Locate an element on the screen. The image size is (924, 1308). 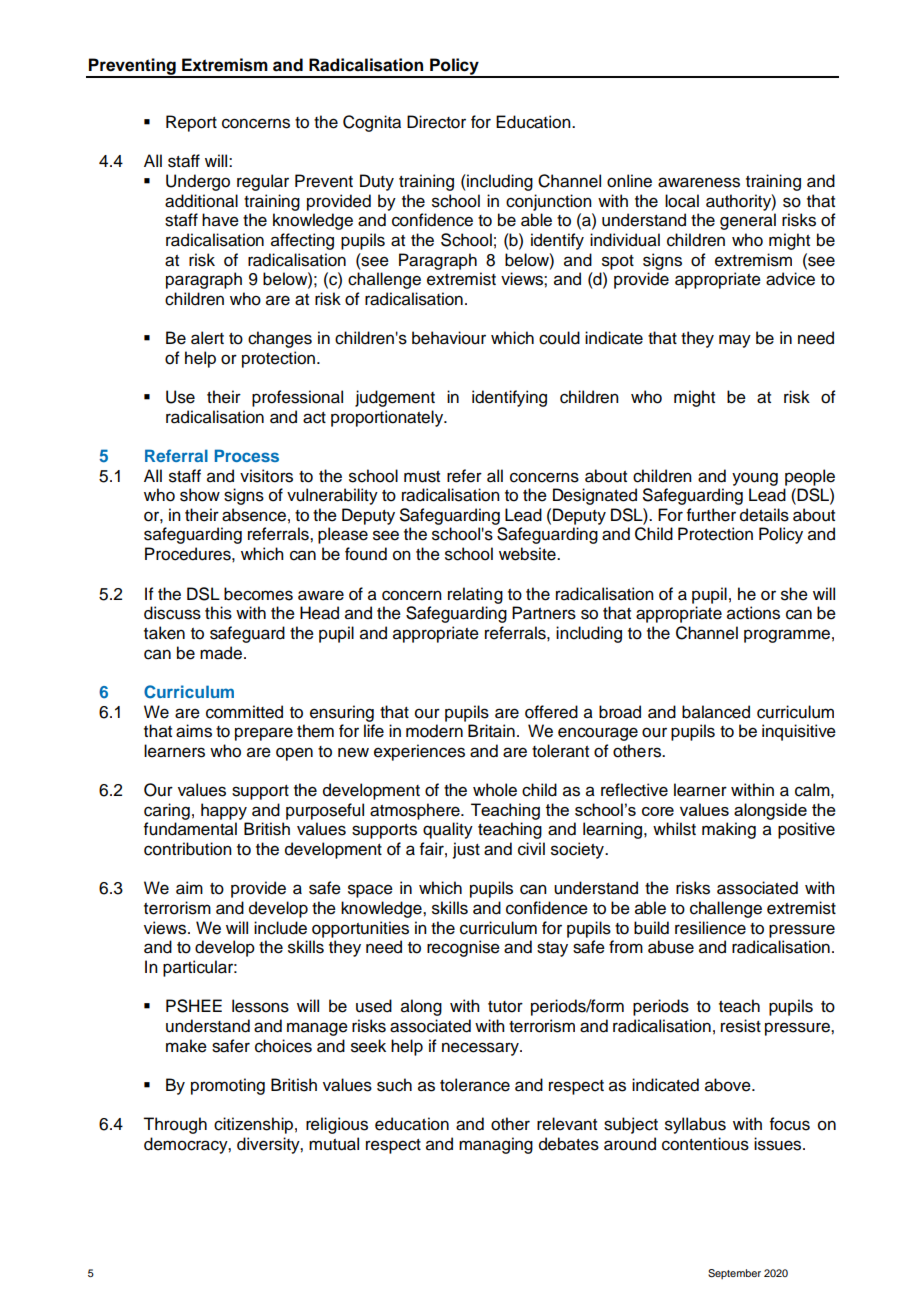
further is located at coordinates (711, 515).
